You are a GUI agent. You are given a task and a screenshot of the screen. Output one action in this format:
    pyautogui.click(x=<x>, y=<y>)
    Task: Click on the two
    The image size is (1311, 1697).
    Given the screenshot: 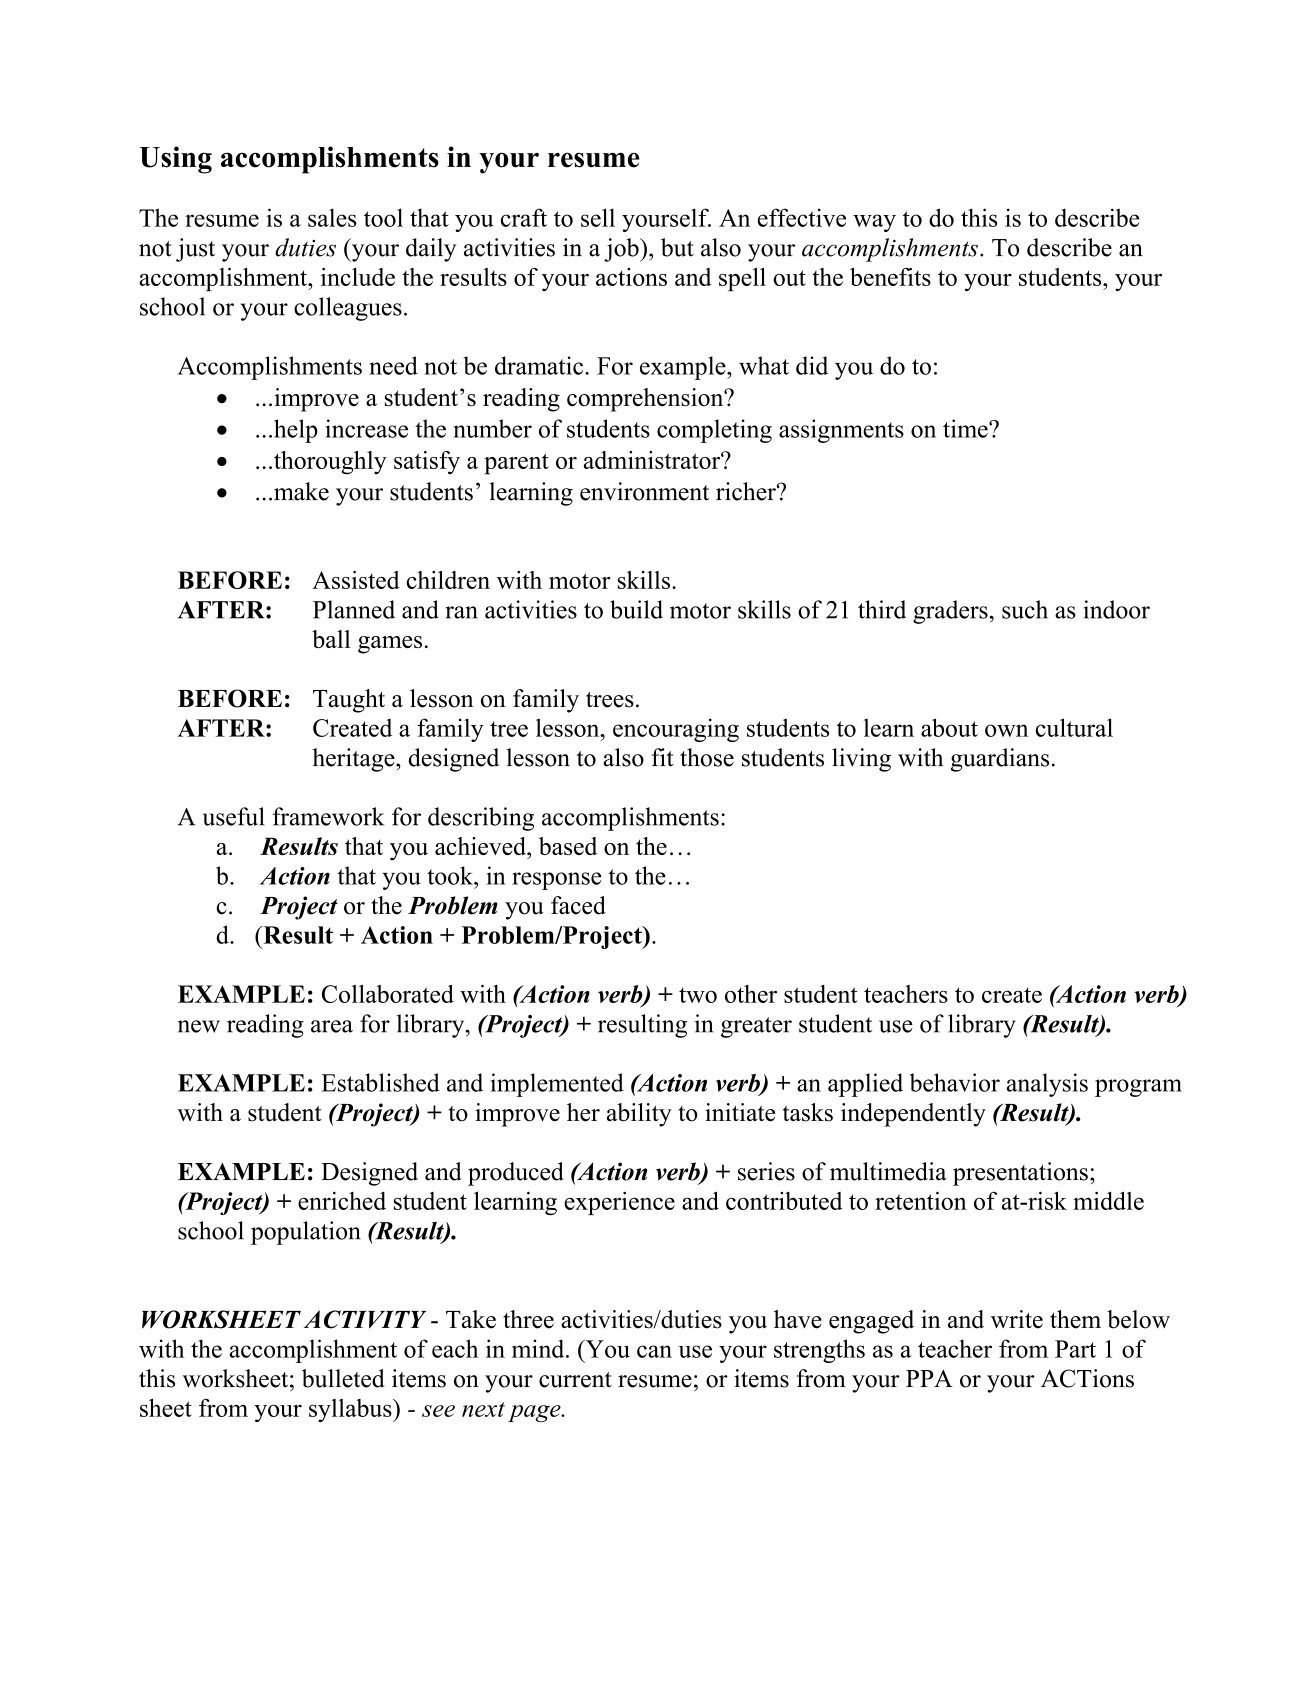 What is the action you would take?
    pyautogui.click(x=698, y=995)
